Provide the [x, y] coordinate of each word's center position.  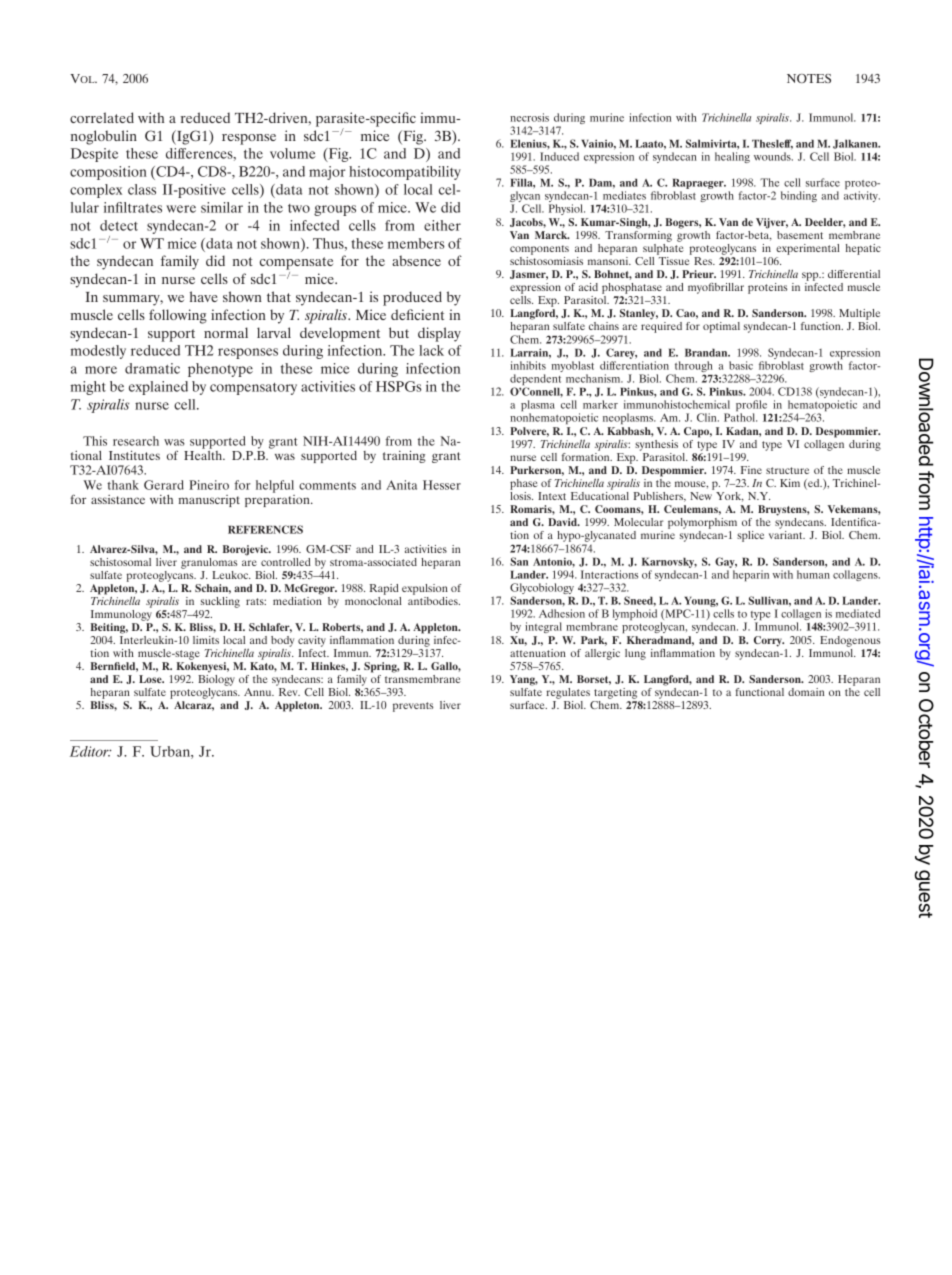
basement [800, 235]
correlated [102, 117]
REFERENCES [265, 529]
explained [158, 388]
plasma [538, 407]
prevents [413, 707]
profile [751, 407]
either [442, 225]
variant [787, 535]
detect [119, 225]
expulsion [425, 589]
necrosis [529, 117]
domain [806, 692]
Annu [259, 692]
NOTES [809, 78]
